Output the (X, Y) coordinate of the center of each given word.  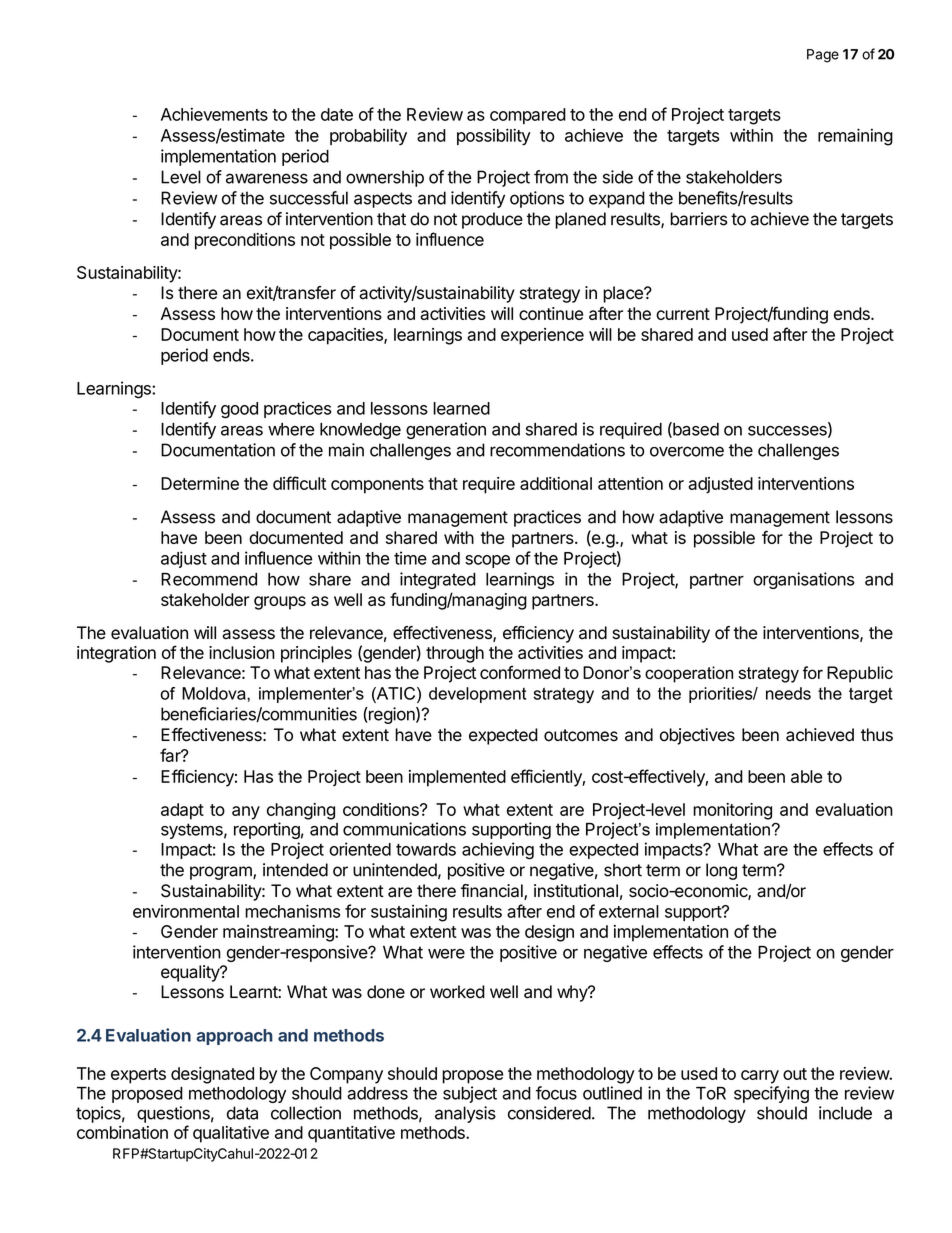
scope (487, 561)
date (337, 114)
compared (528, 116)
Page (823, 56)
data (242, 1113)
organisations (804, 580)
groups (280, 603)
